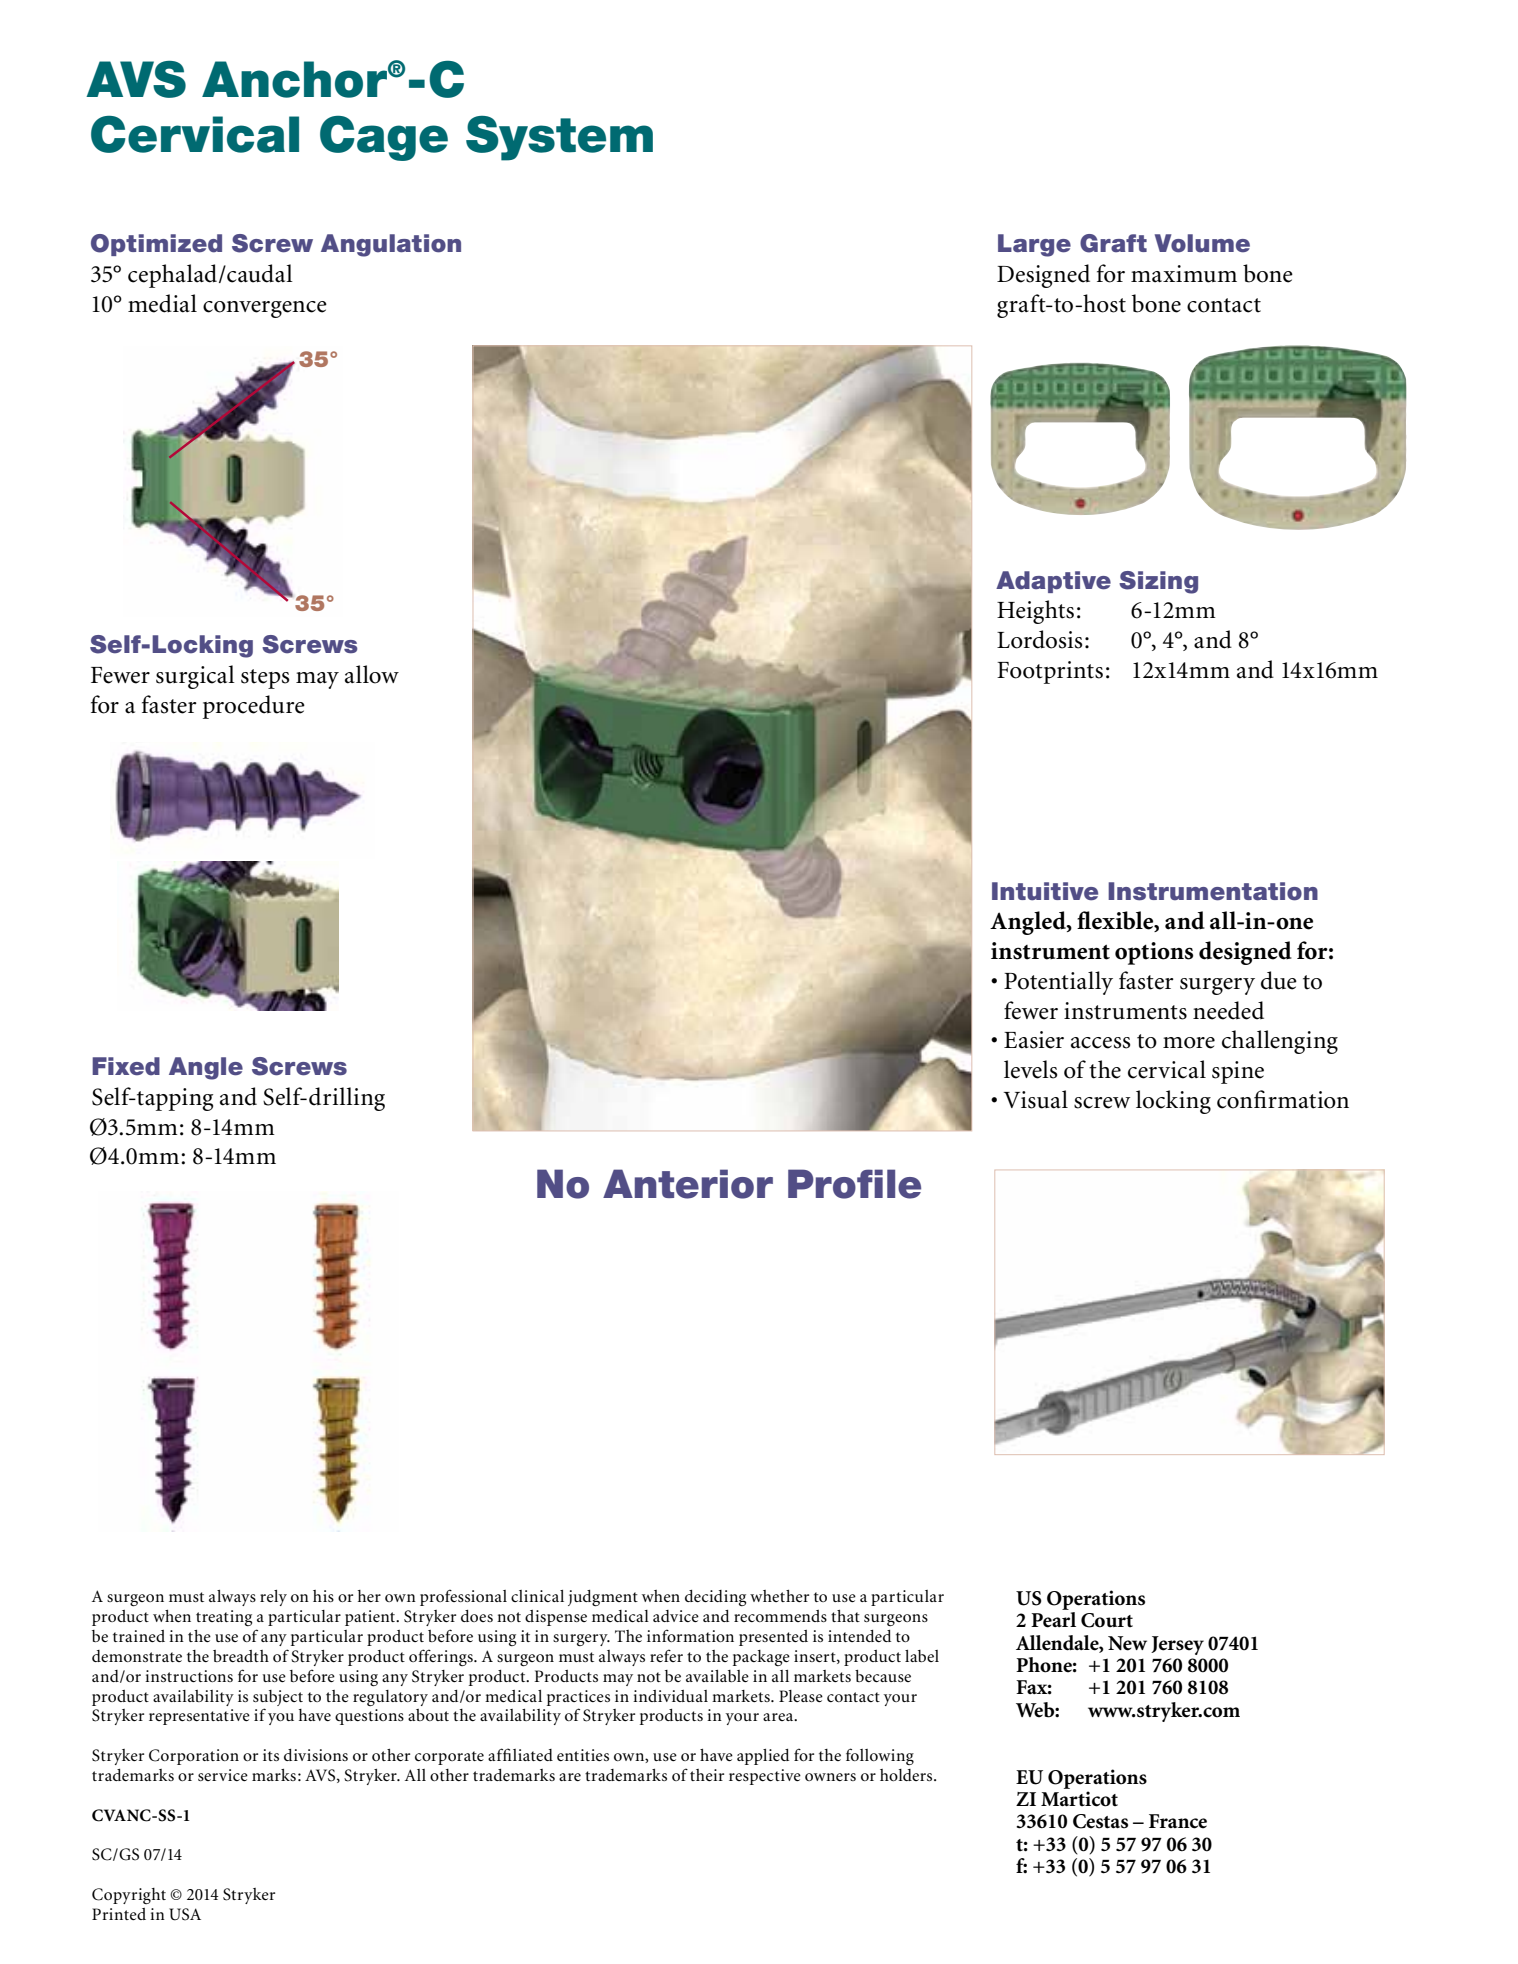 Image resolution: width=1518 pixels, height=1964 pixels. What do you see at coordinates (1178, 1821) in the screenshot?
I see `France` at bounding box center [1178, 1821].
